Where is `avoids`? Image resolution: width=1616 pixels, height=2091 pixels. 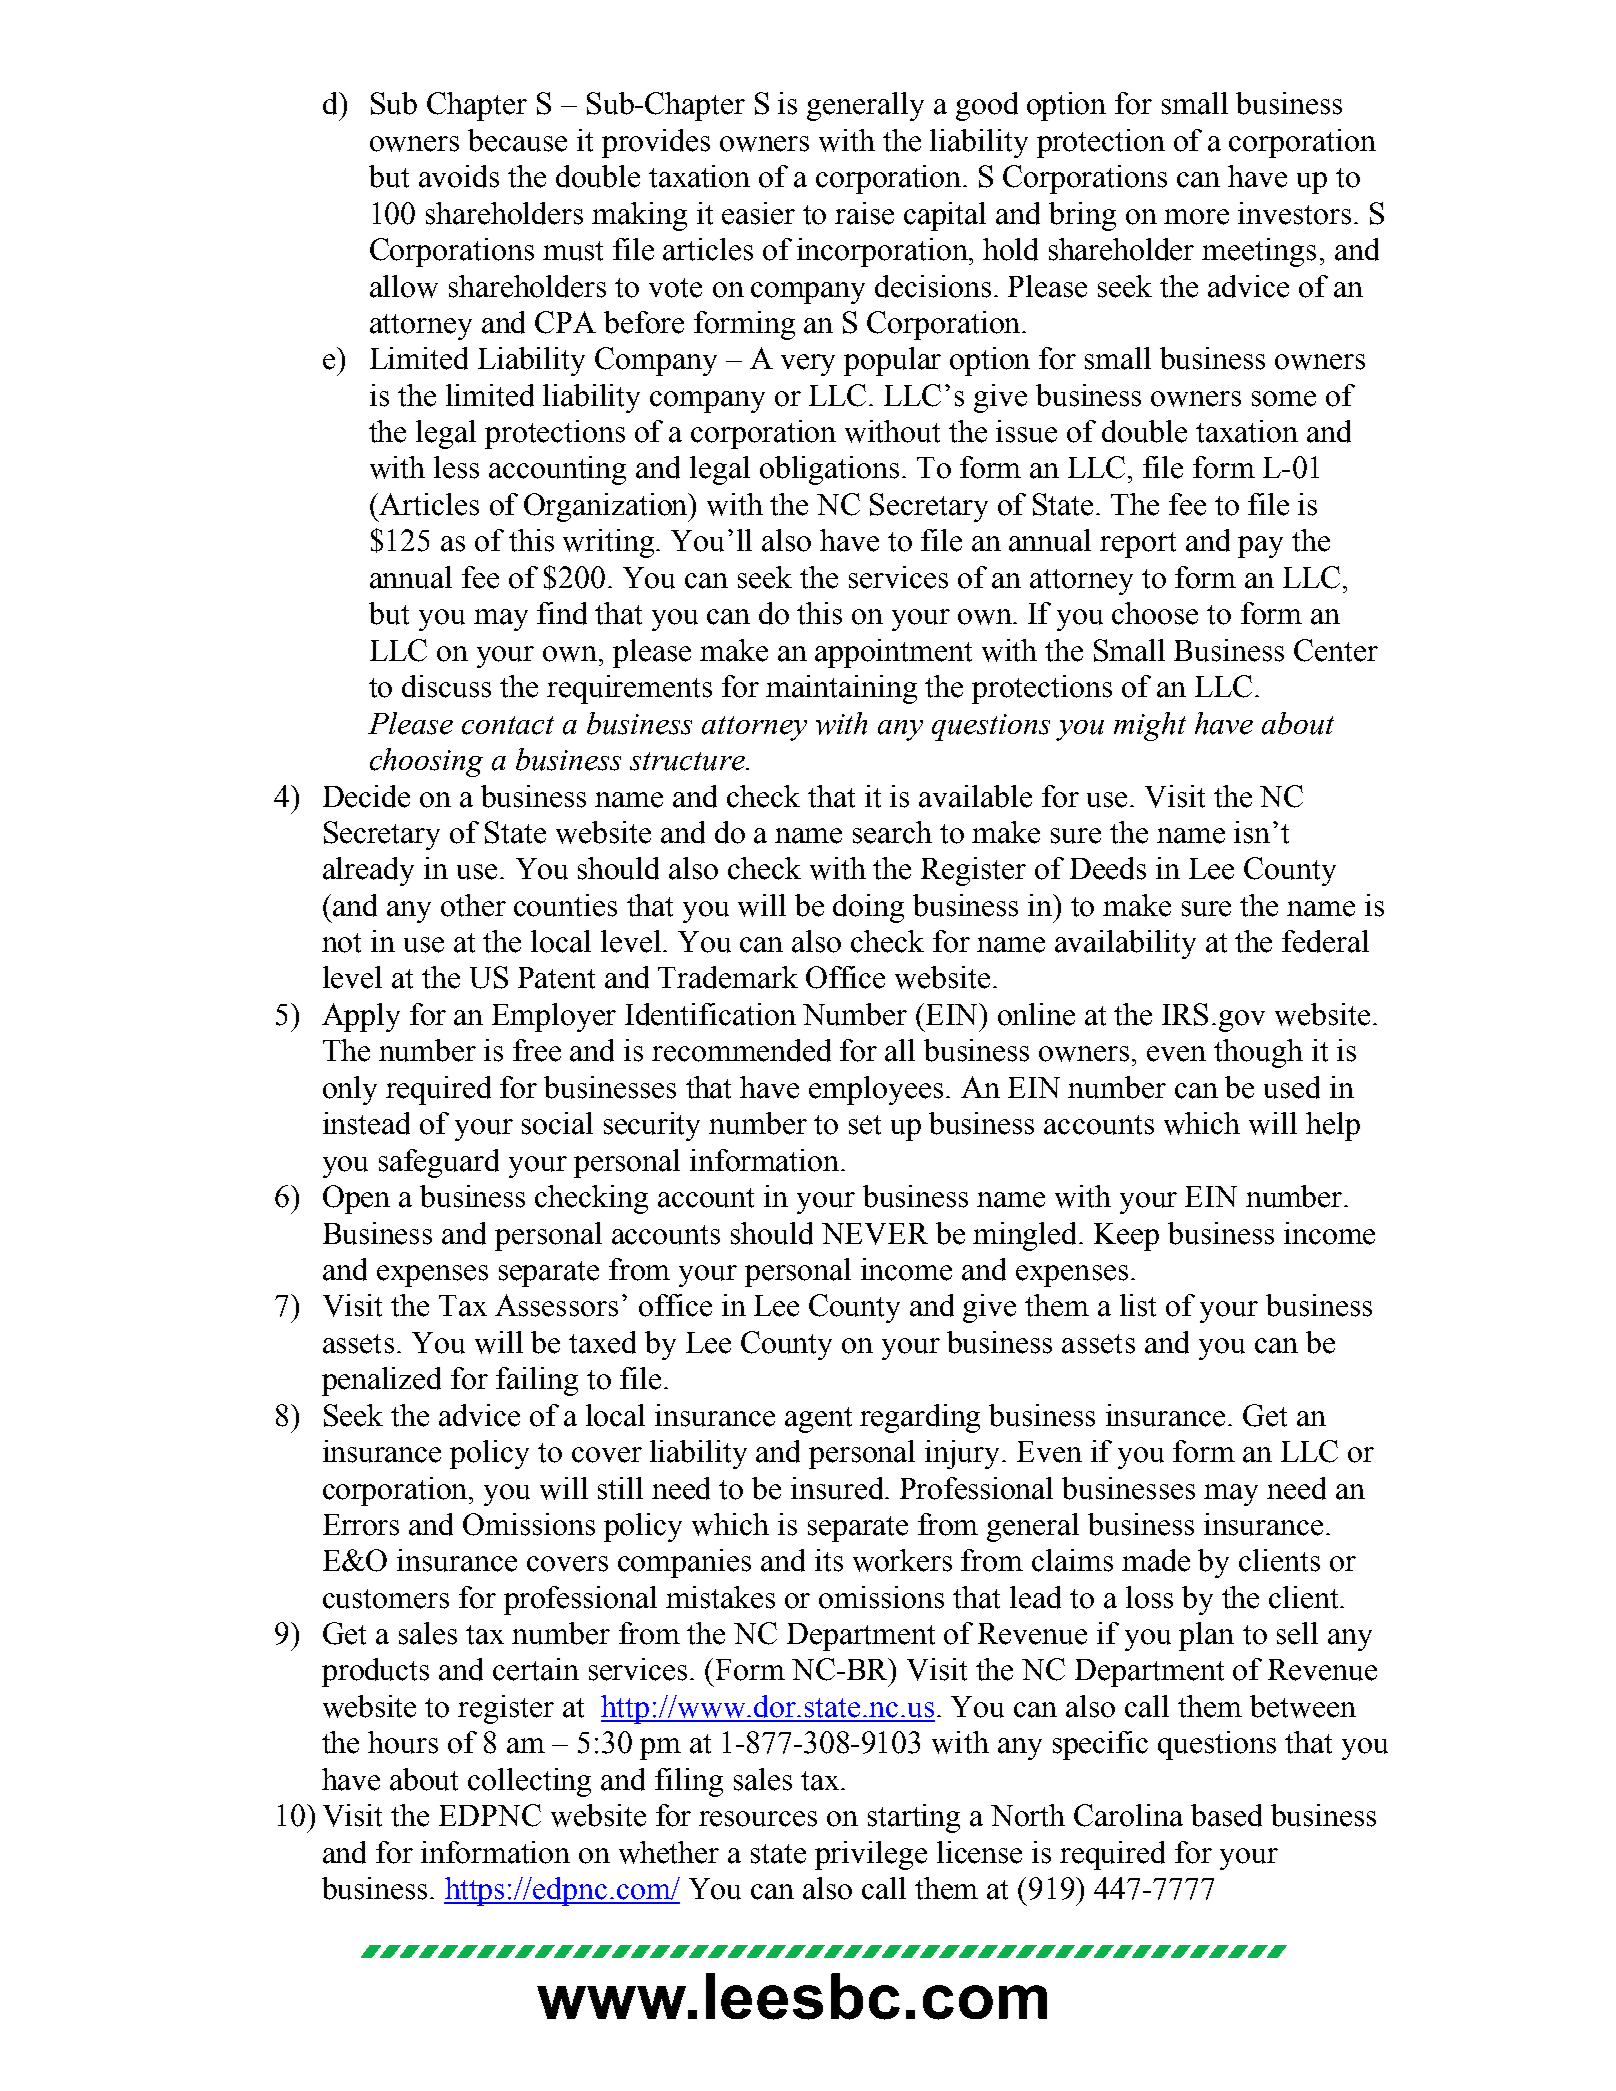
avoids is located at coordinates (459, 176).
